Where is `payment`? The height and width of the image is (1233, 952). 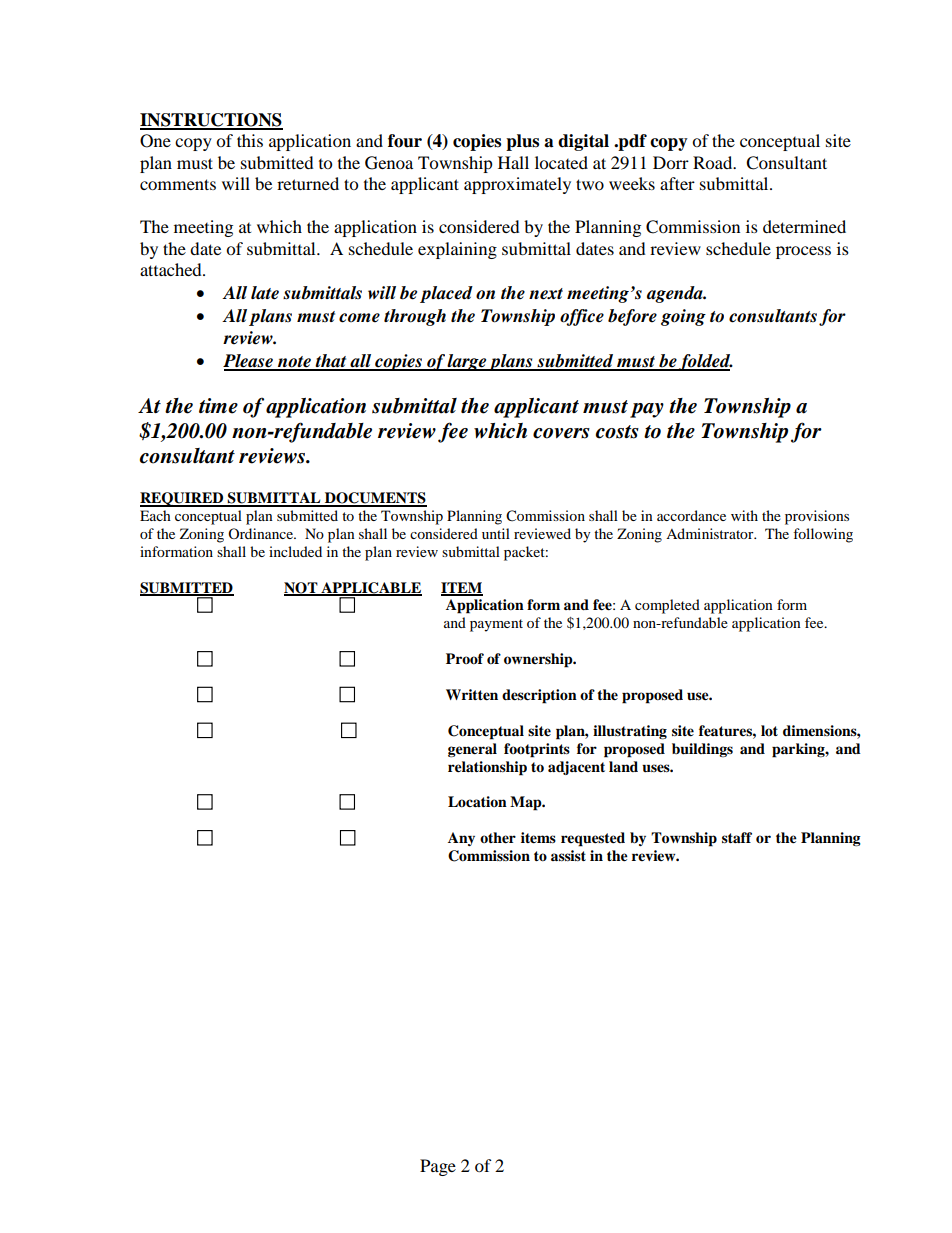
payment is located at coordinates (496, 625).
